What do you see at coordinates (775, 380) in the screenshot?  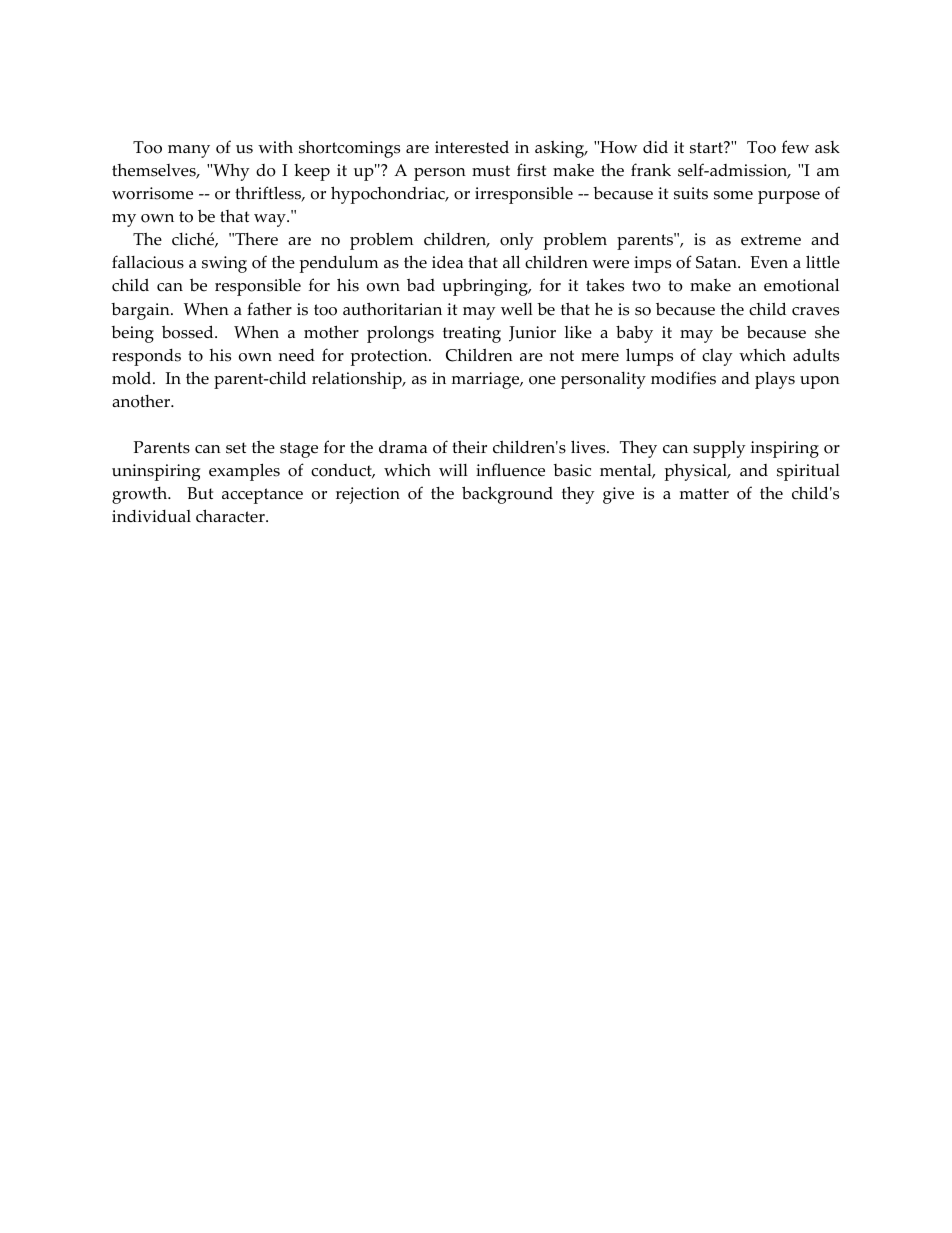 I see `plays` at bounding box center [775, 380].
